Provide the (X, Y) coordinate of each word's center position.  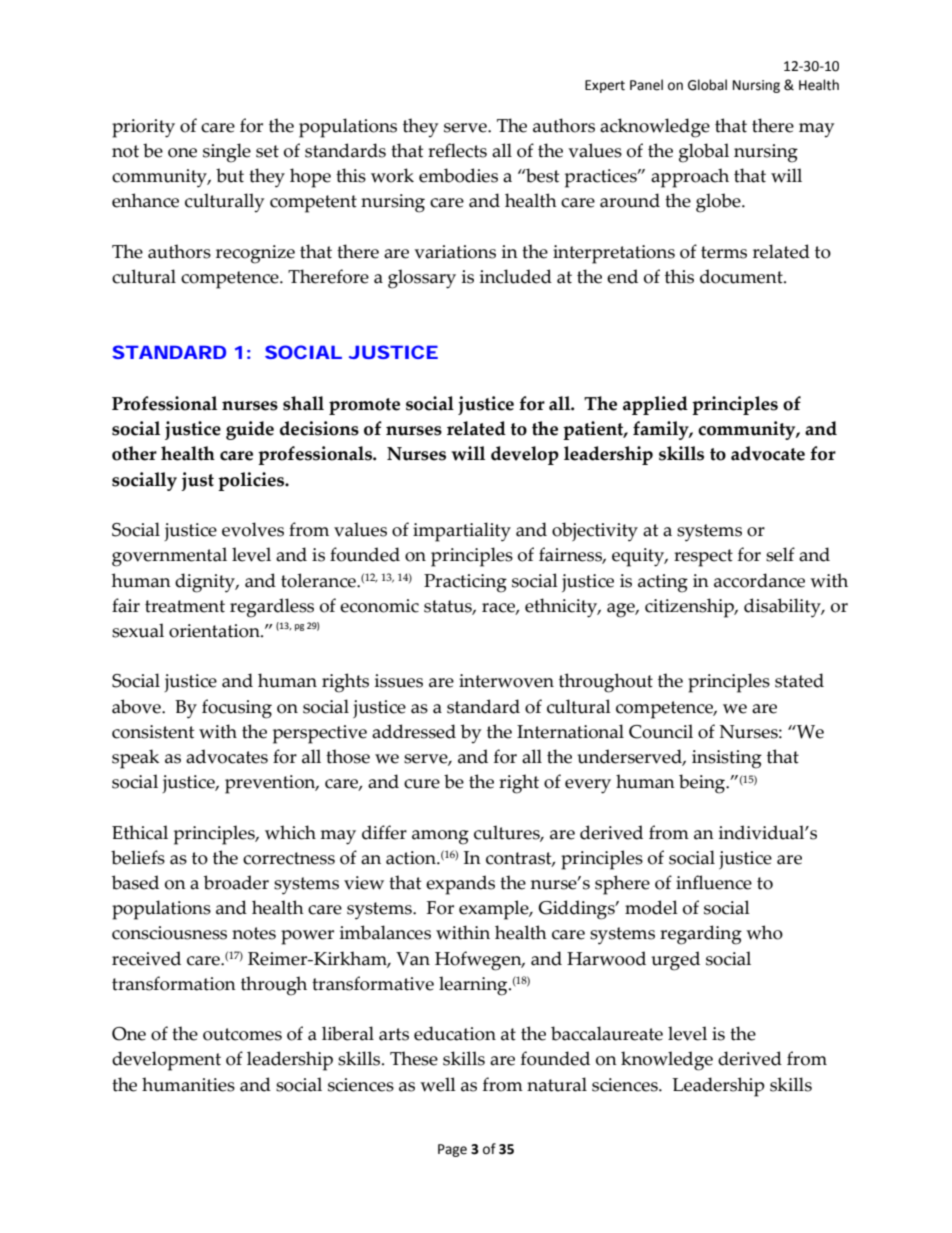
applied (655, 405)
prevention (271, 784)
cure (422, 784)
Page (452, 1150)
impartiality (462, 532)
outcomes (242, 1034)
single (227, 153)
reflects (457, 150)
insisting (727, 759)
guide (250, 430)
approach (690, 178)
